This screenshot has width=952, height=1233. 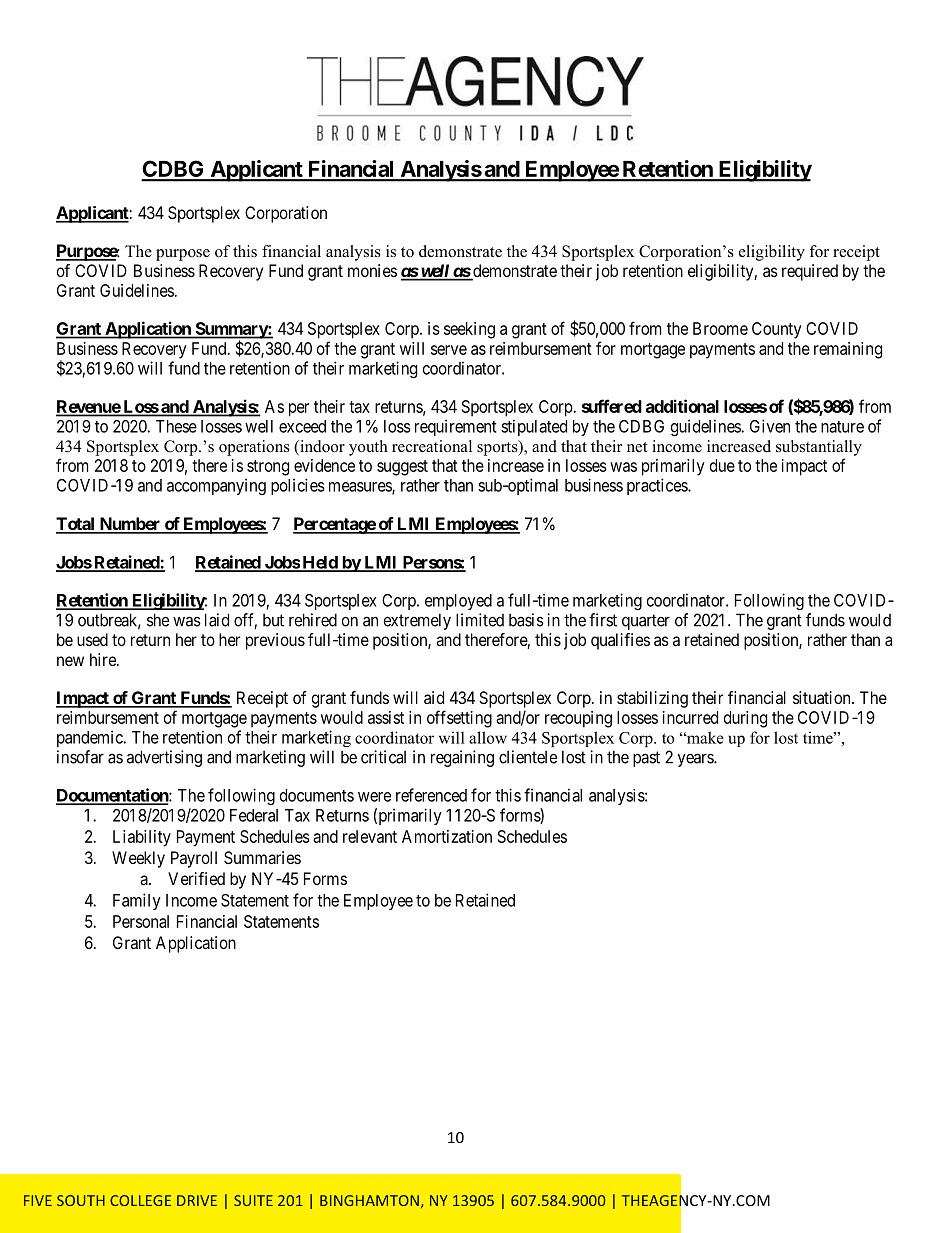 I want to click on COLLEGE, so click(x=140, y=1200).
